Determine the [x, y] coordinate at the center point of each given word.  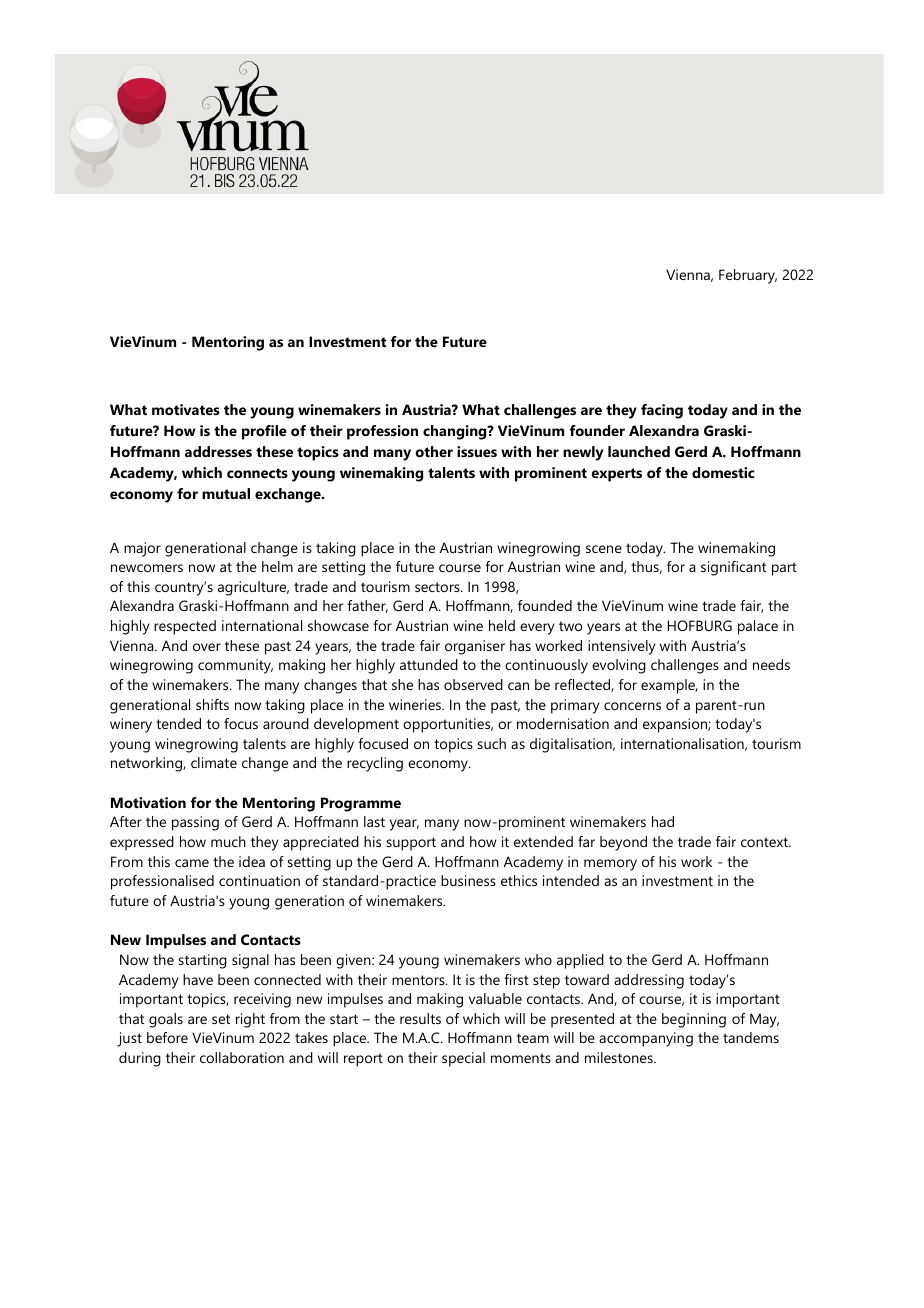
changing [456, 432]
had [663, 821]
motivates [186, 409]
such [491, 743]
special [463, 1059]
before [167, 1037]
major [142, 549]
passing [195, 823]
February [748, 276]
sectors [438, 587]
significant [733, 568]
